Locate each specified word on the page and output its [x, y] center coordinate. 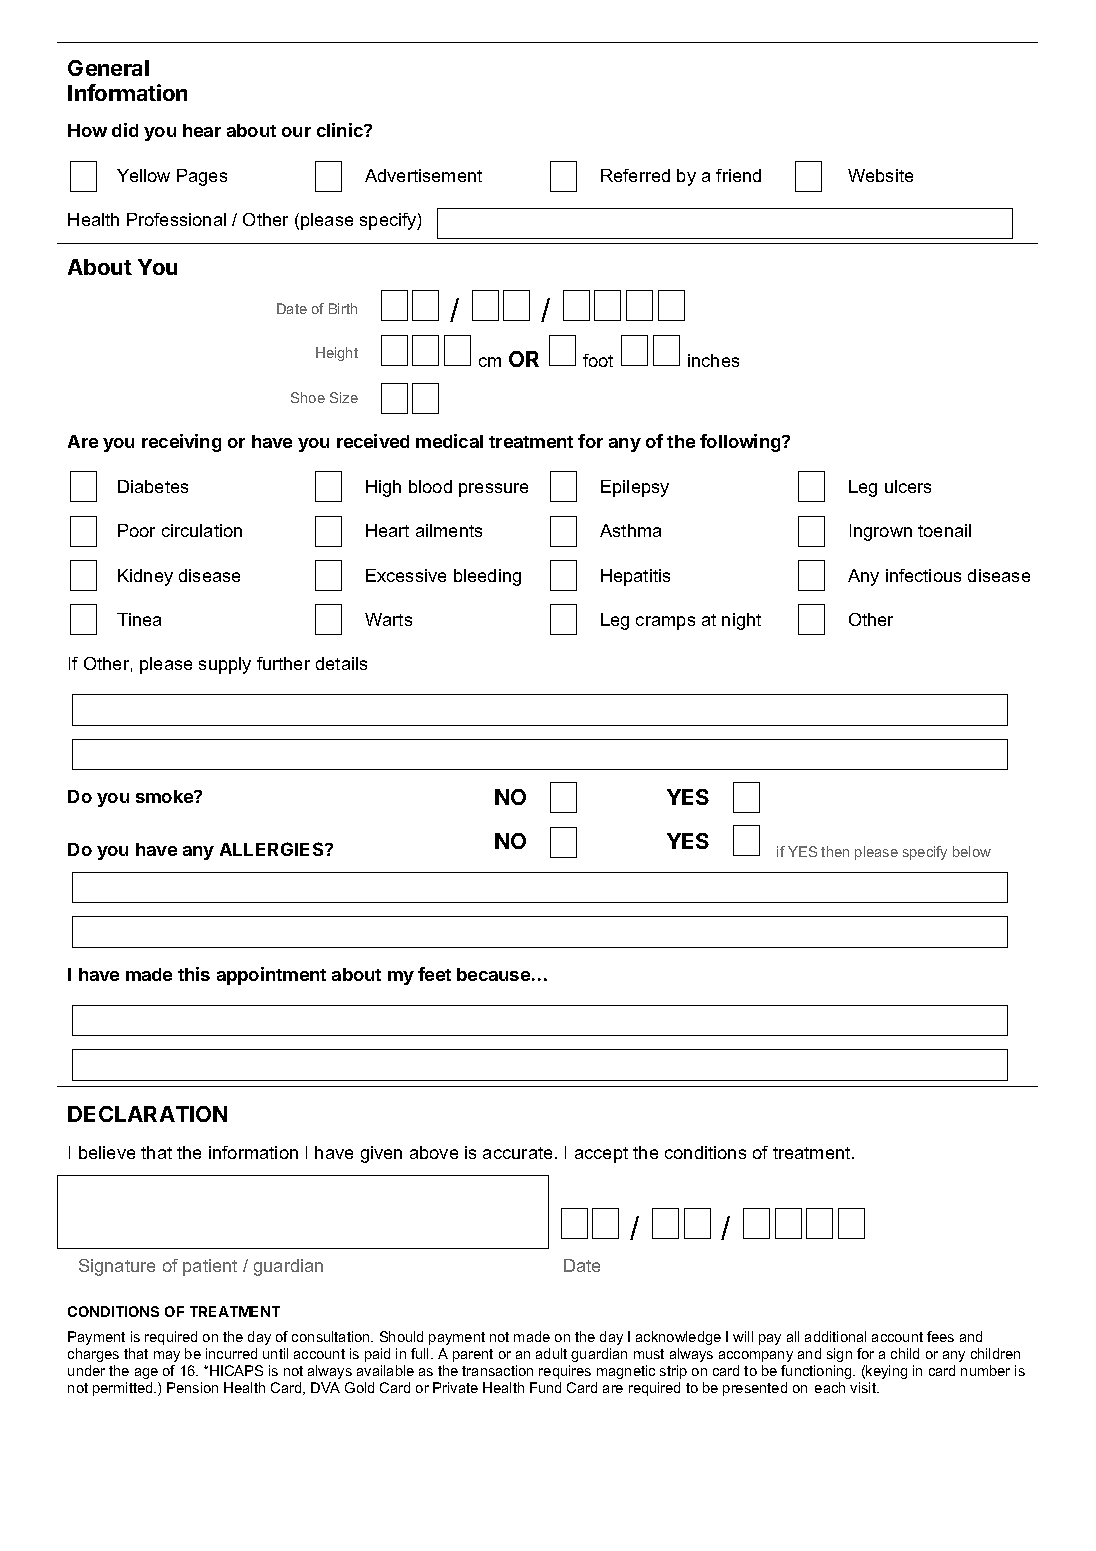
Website [880, 175]
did [125, 130]
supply [225, 665]
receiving [181, 443]
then [835, 851]
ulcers [908, 486]
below [972, 851]
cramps [665, 623]
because [493, 974]
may [167, 1356]
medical [449, 441]
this [194, 974]
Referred [635, 175]
